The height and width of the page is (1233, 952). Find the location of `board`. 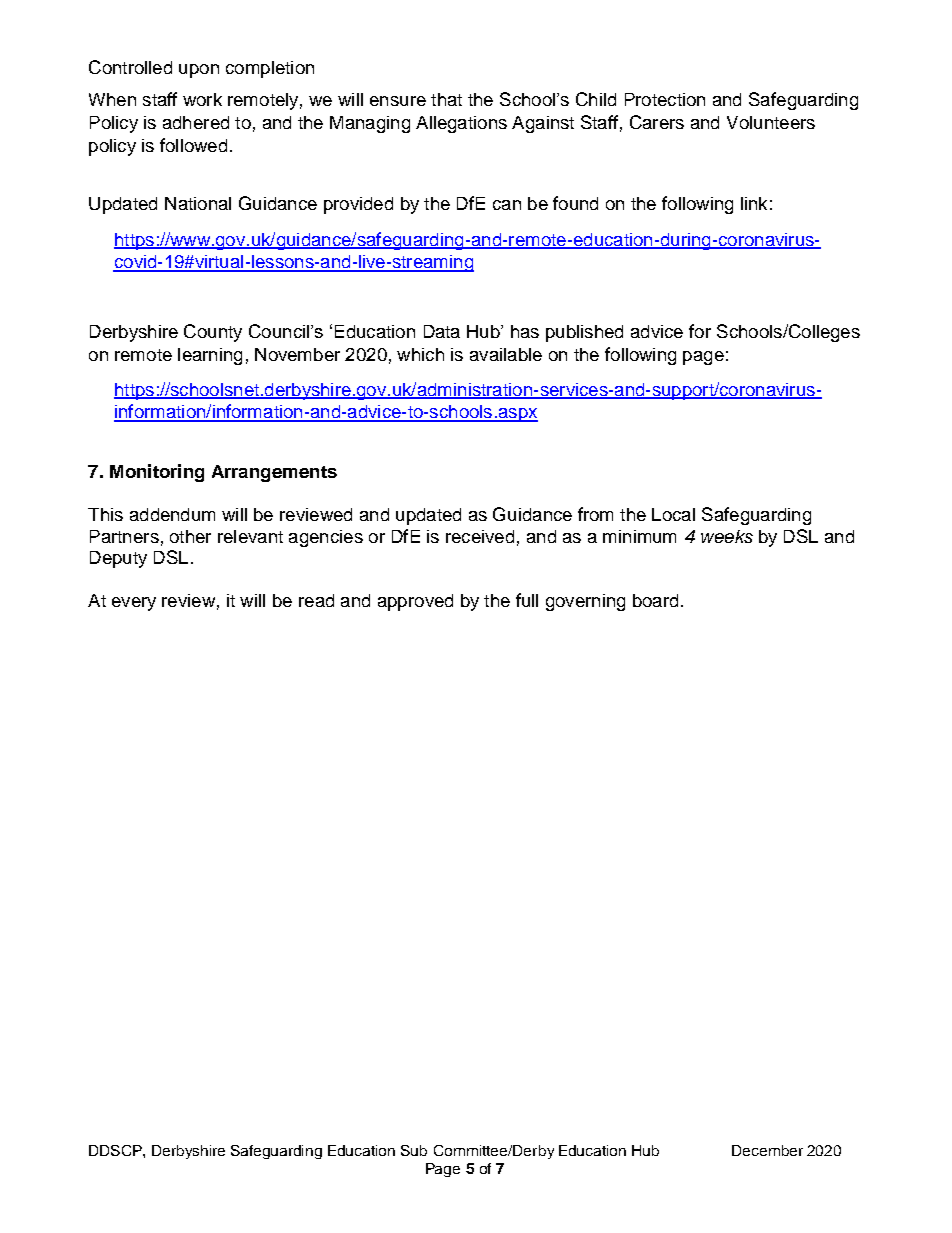

board is located at coordinates (655, 600).
